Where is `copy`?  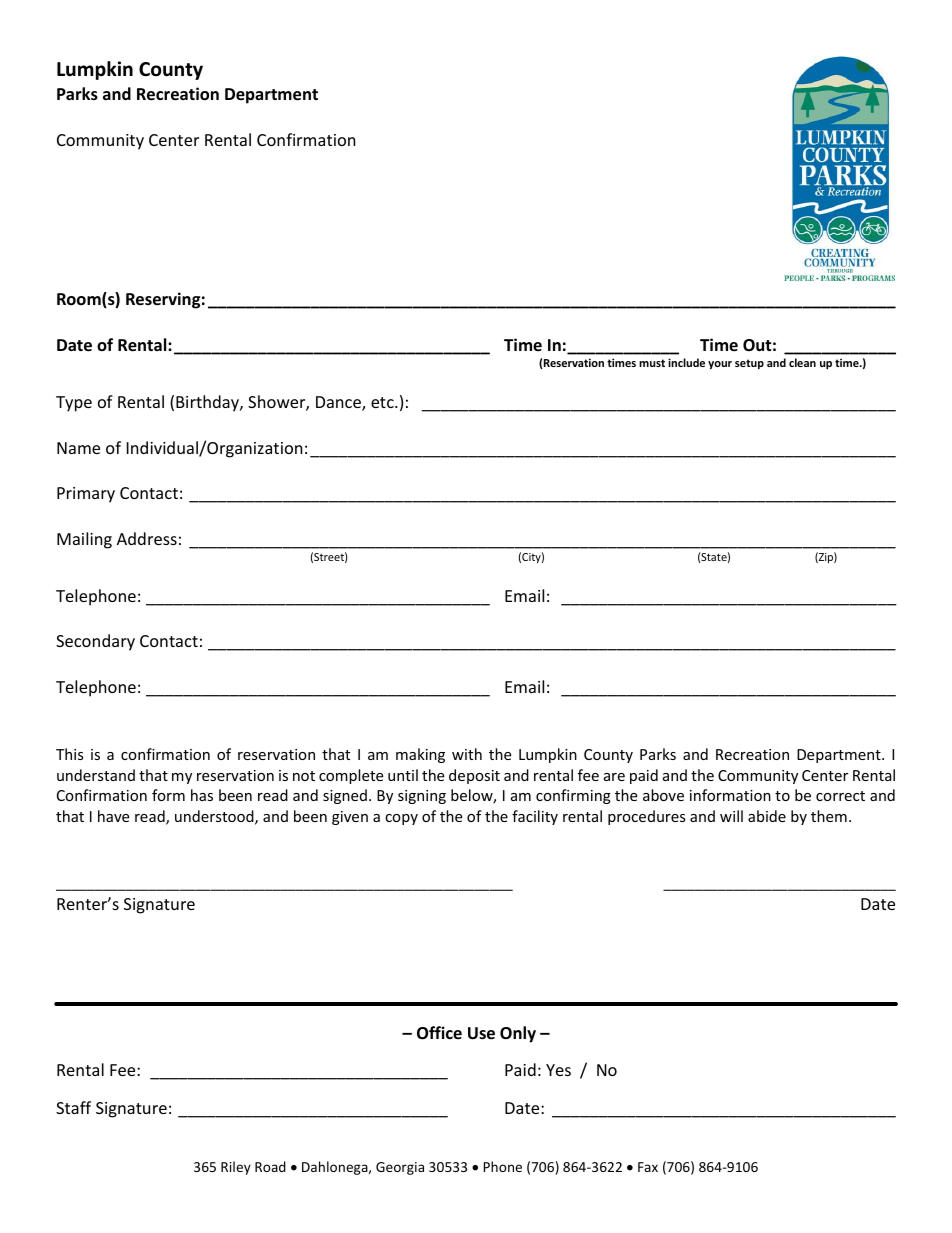 copy is located at coordinates (401, 819).
